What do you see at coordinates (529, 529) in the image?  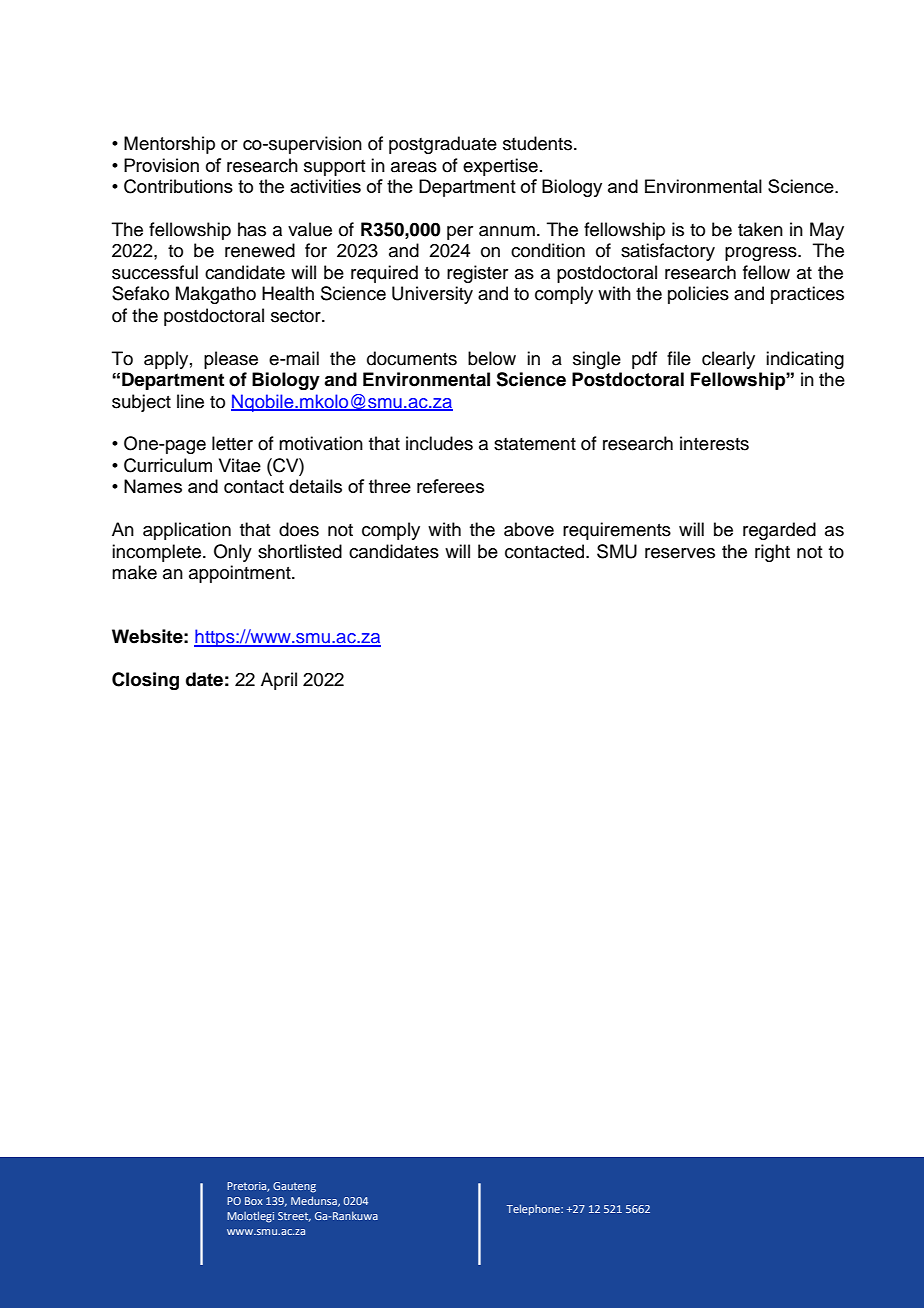 I see `above` at bounding box center [529, 529].
